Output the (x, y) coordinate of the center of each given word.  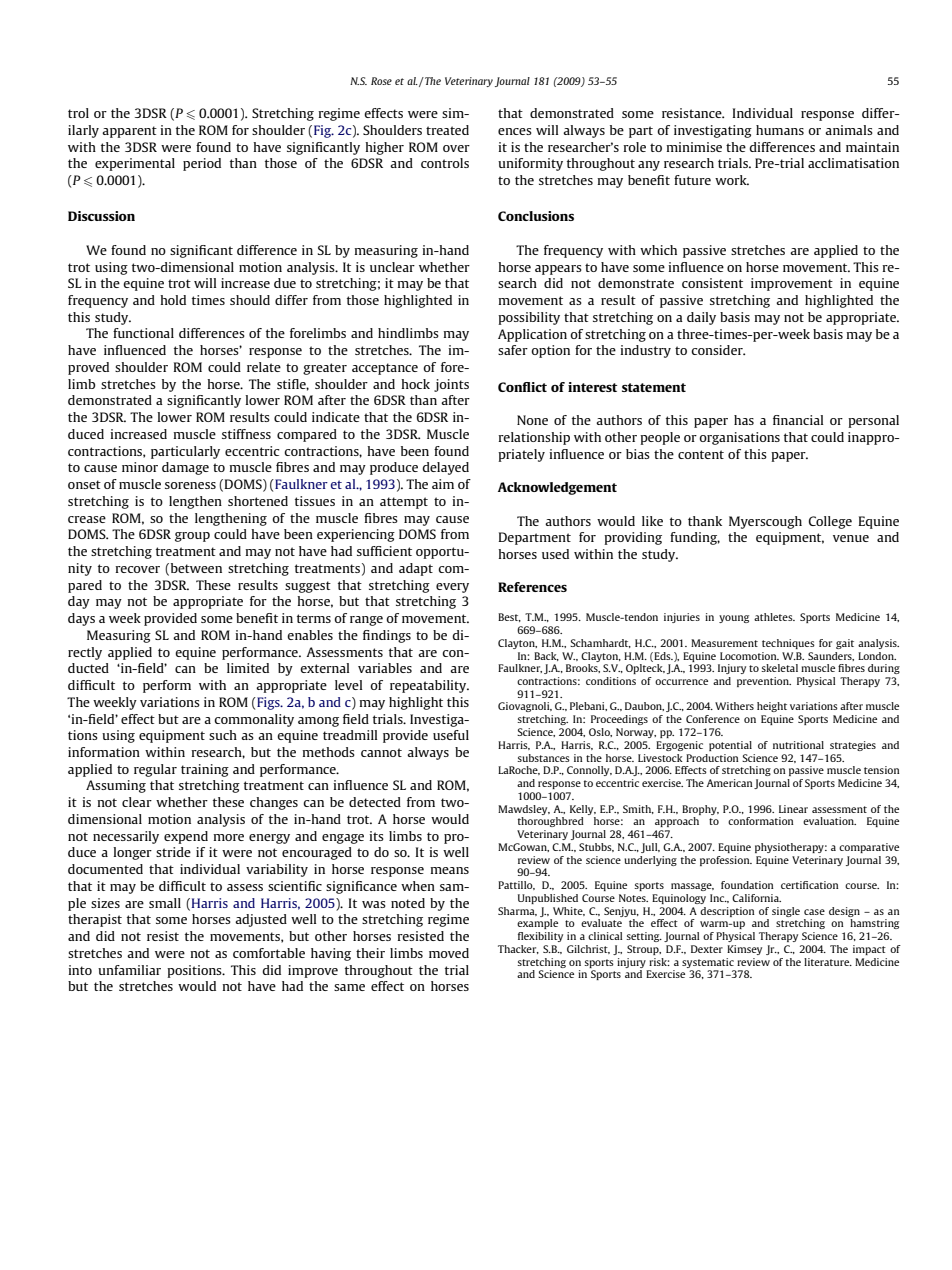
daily (701, 318)
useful (451, 735)
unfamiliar (129, 970)
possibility (529, 318)
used (555, 554)
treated (447, 130)
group (192, 537)
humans (780, 130)
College (830, 522)
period (202, 164)
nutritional (798, 745)
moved (449, 953)
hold (173, 300)
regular (155, 770)
